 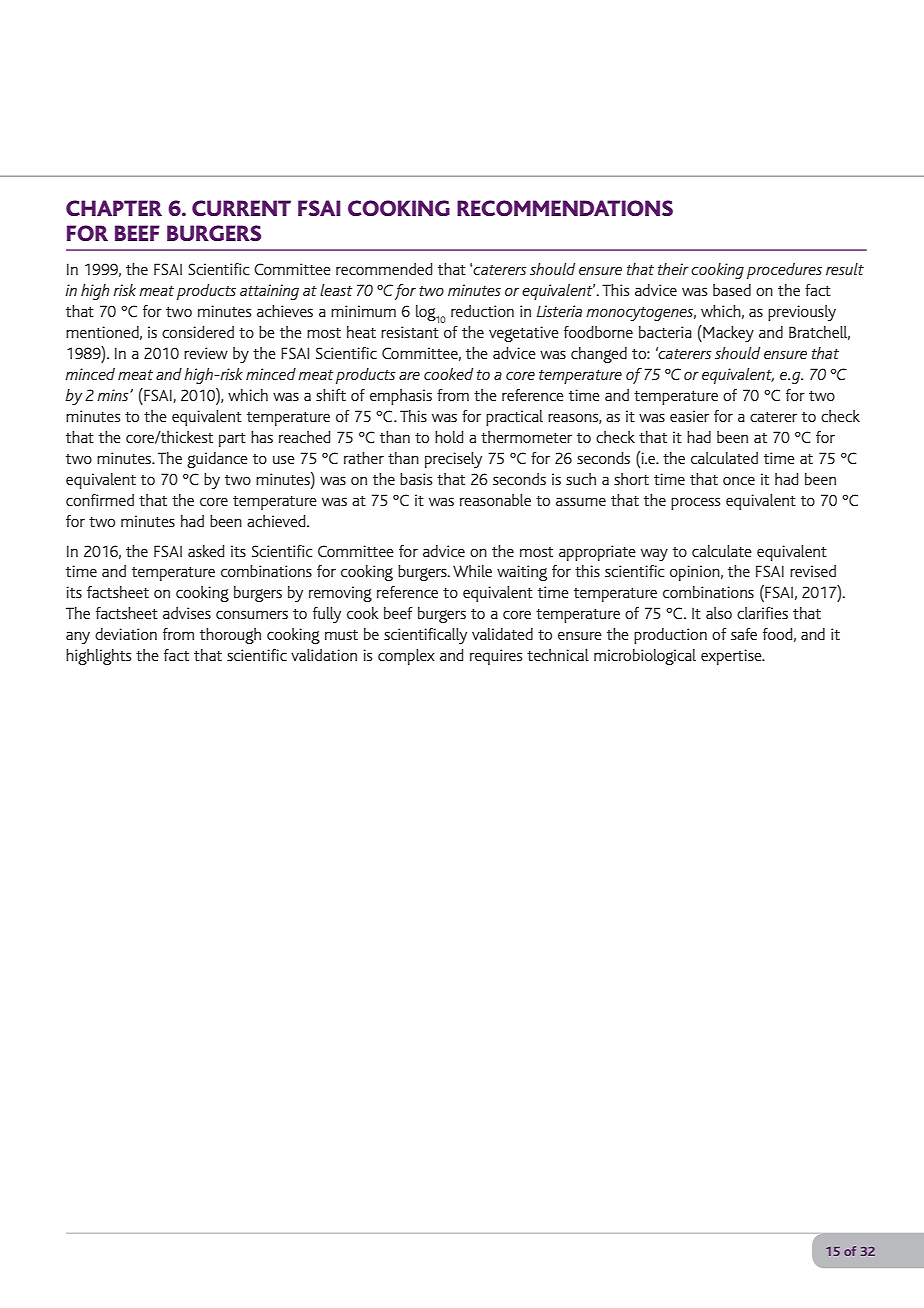 I want to click on Mackey, so click(x=727, y=333).
